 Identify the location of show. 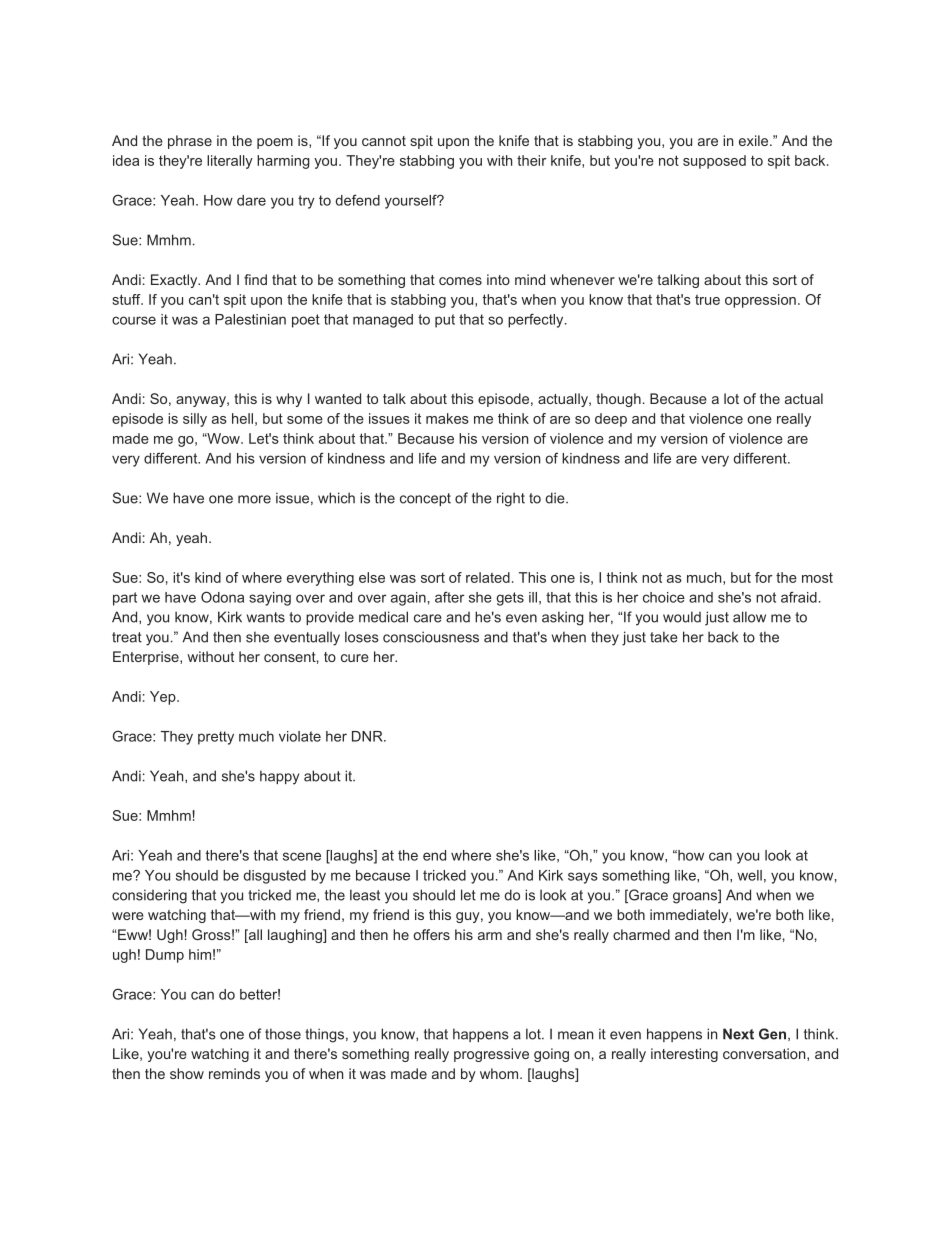
(187, 1073).
